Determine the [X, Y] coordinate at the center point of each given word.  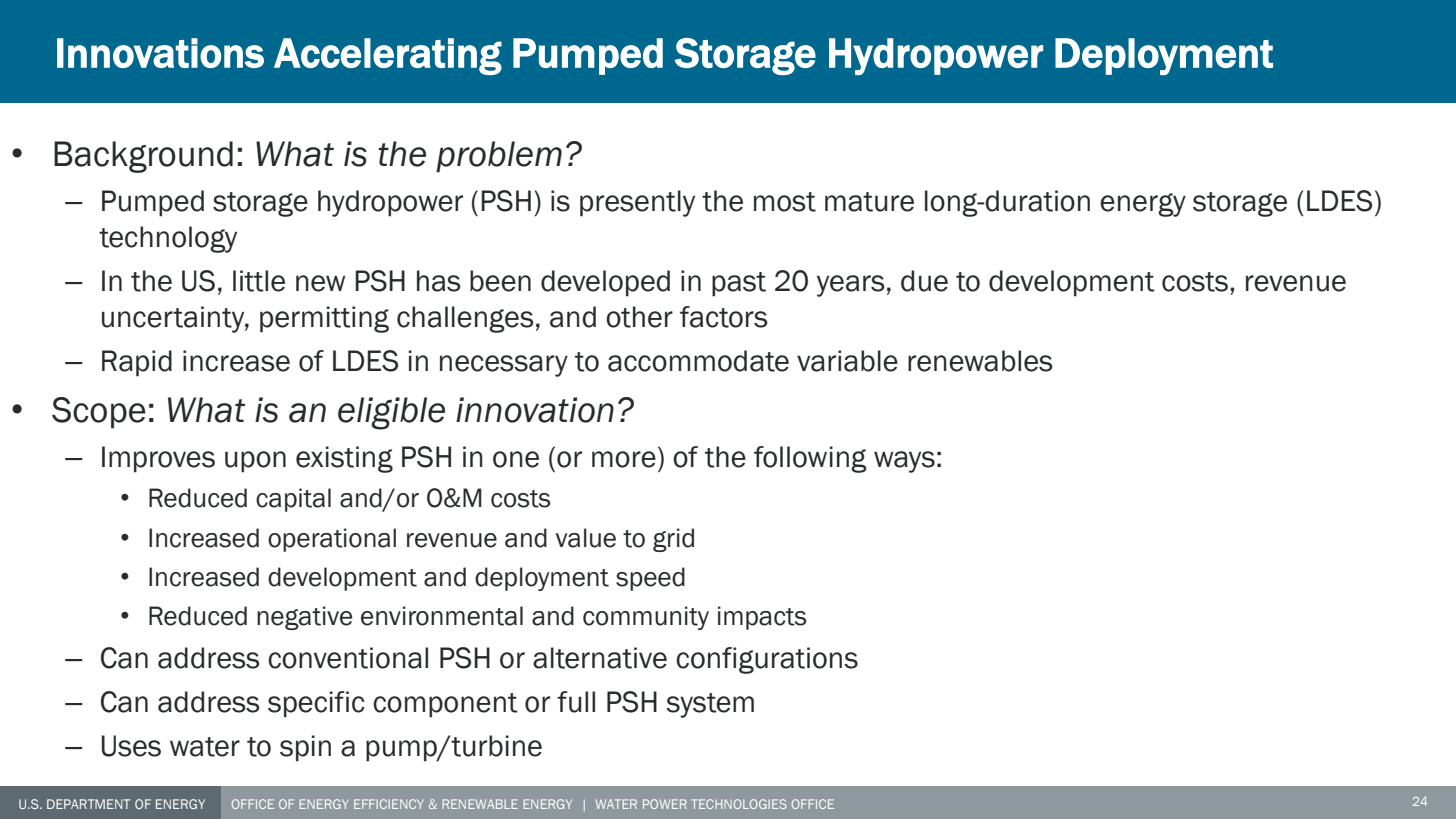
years [851, 286]
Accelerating [388, 56]
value [586, 538]
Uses [131, 746]
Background [143, 157]
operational [332, 540]
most [785, 202]
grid [673, 540]
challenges [465, 319]
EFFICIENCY [389, 804]
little [259, 281]
